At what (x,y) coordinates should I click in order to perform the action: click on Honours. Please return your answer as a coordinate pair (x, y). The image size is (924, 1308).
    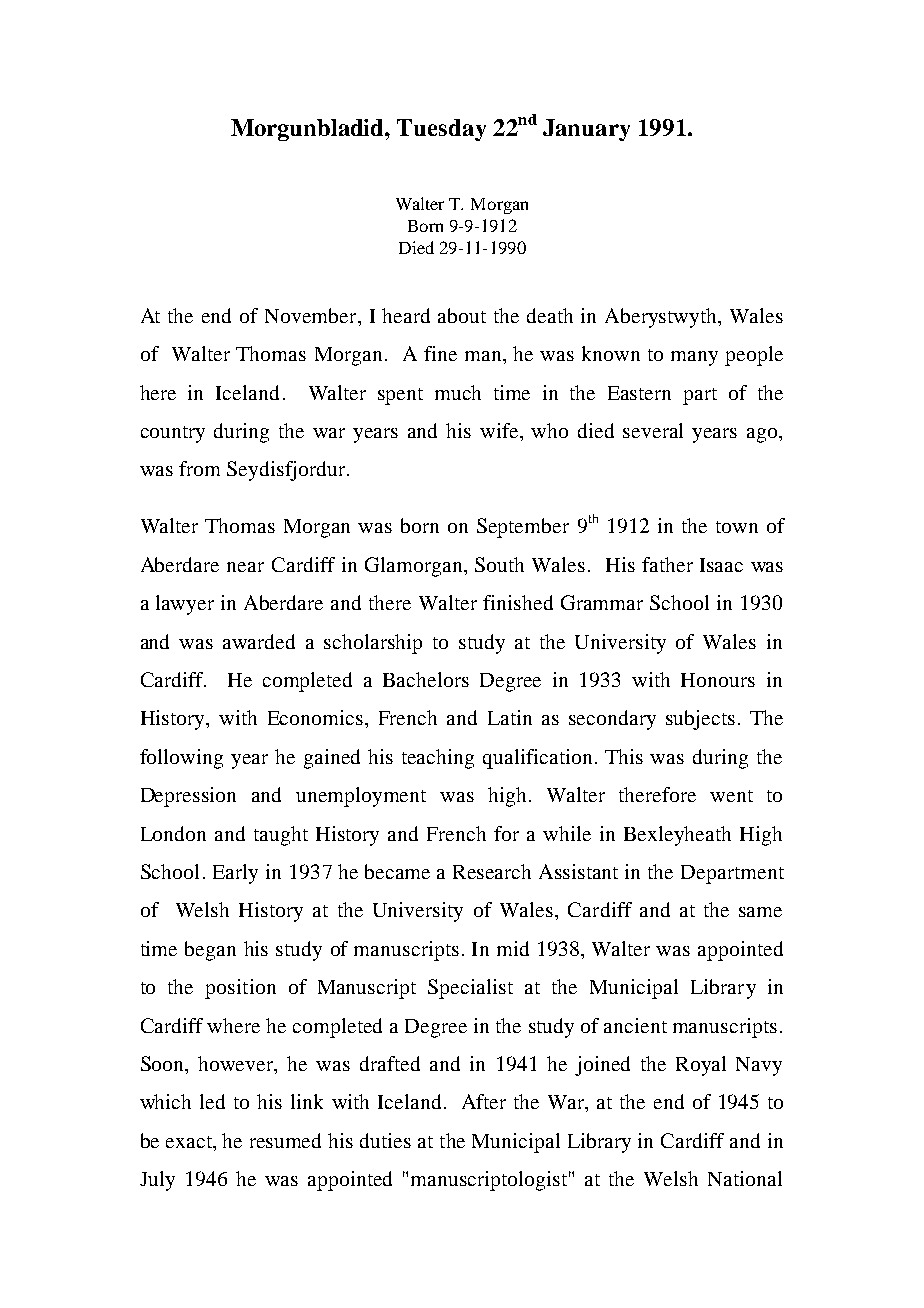
    Looking at the image, I should click on (718, 680).
